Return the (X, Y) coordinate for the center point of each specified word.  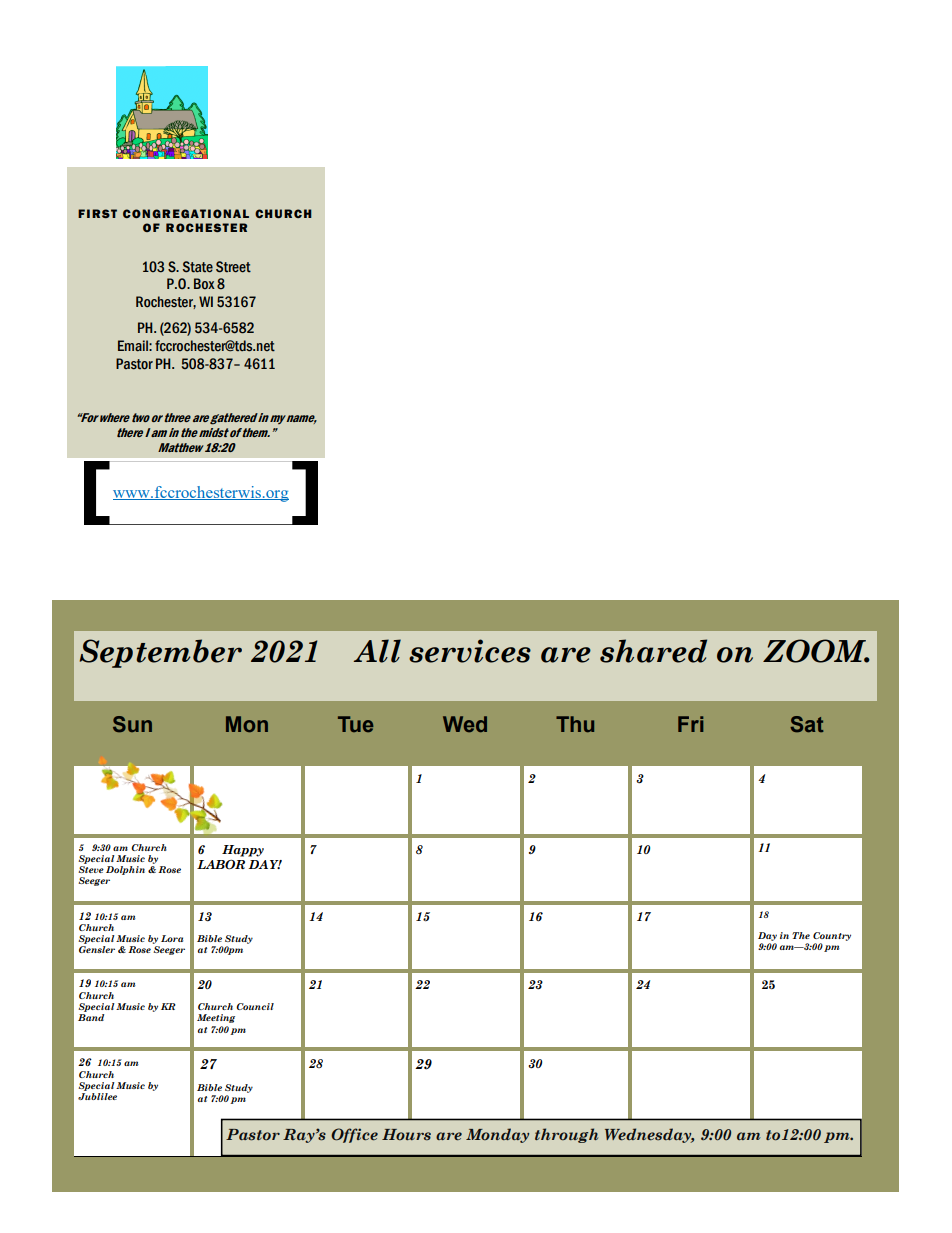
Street (233, 267)
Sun (132, 724)
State (198, 267)
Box (204, 283)
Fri (690, 724)
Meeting (216, 1018)
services (470, 651)
